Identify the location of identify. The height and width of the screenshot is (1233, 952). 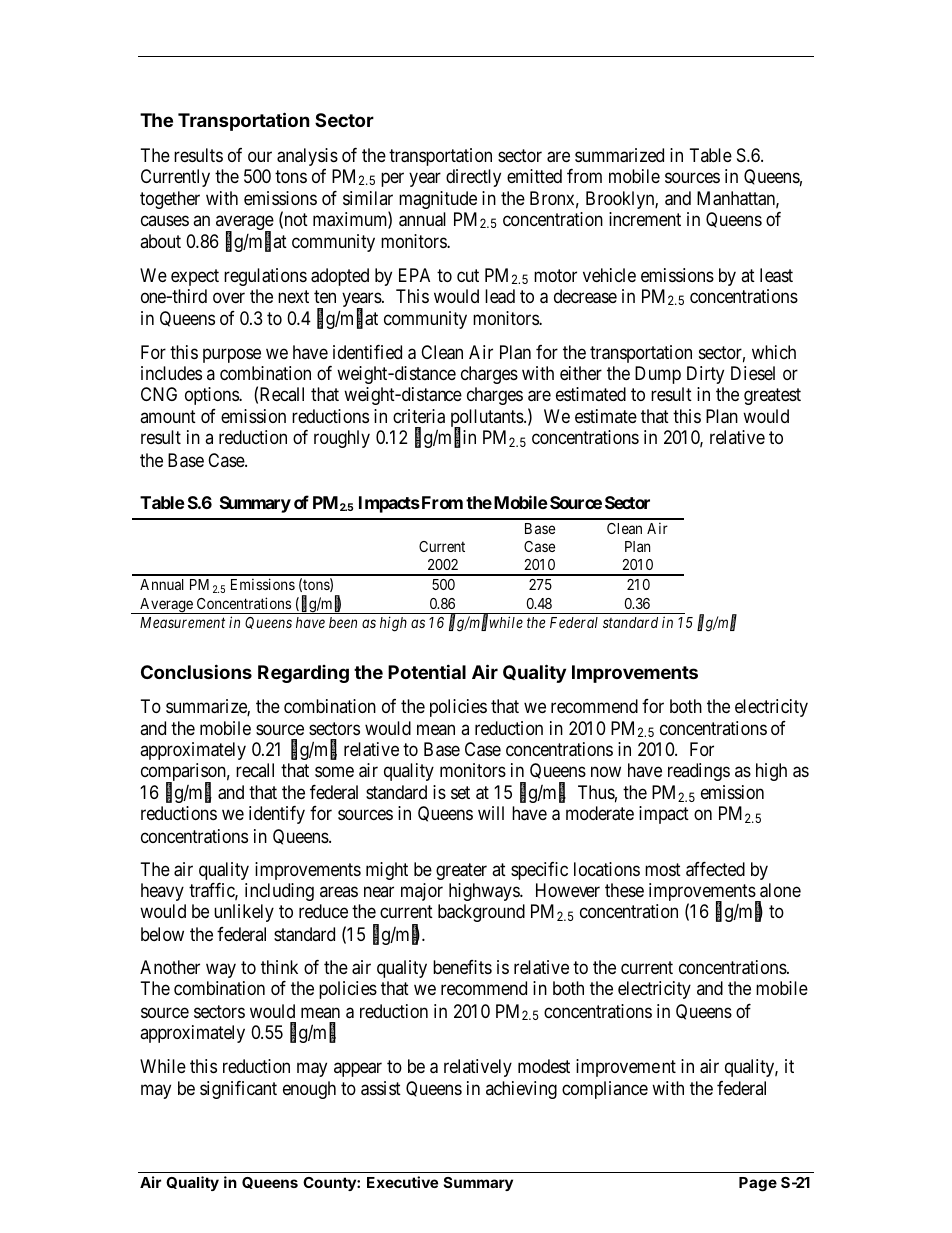
(277, 815).
